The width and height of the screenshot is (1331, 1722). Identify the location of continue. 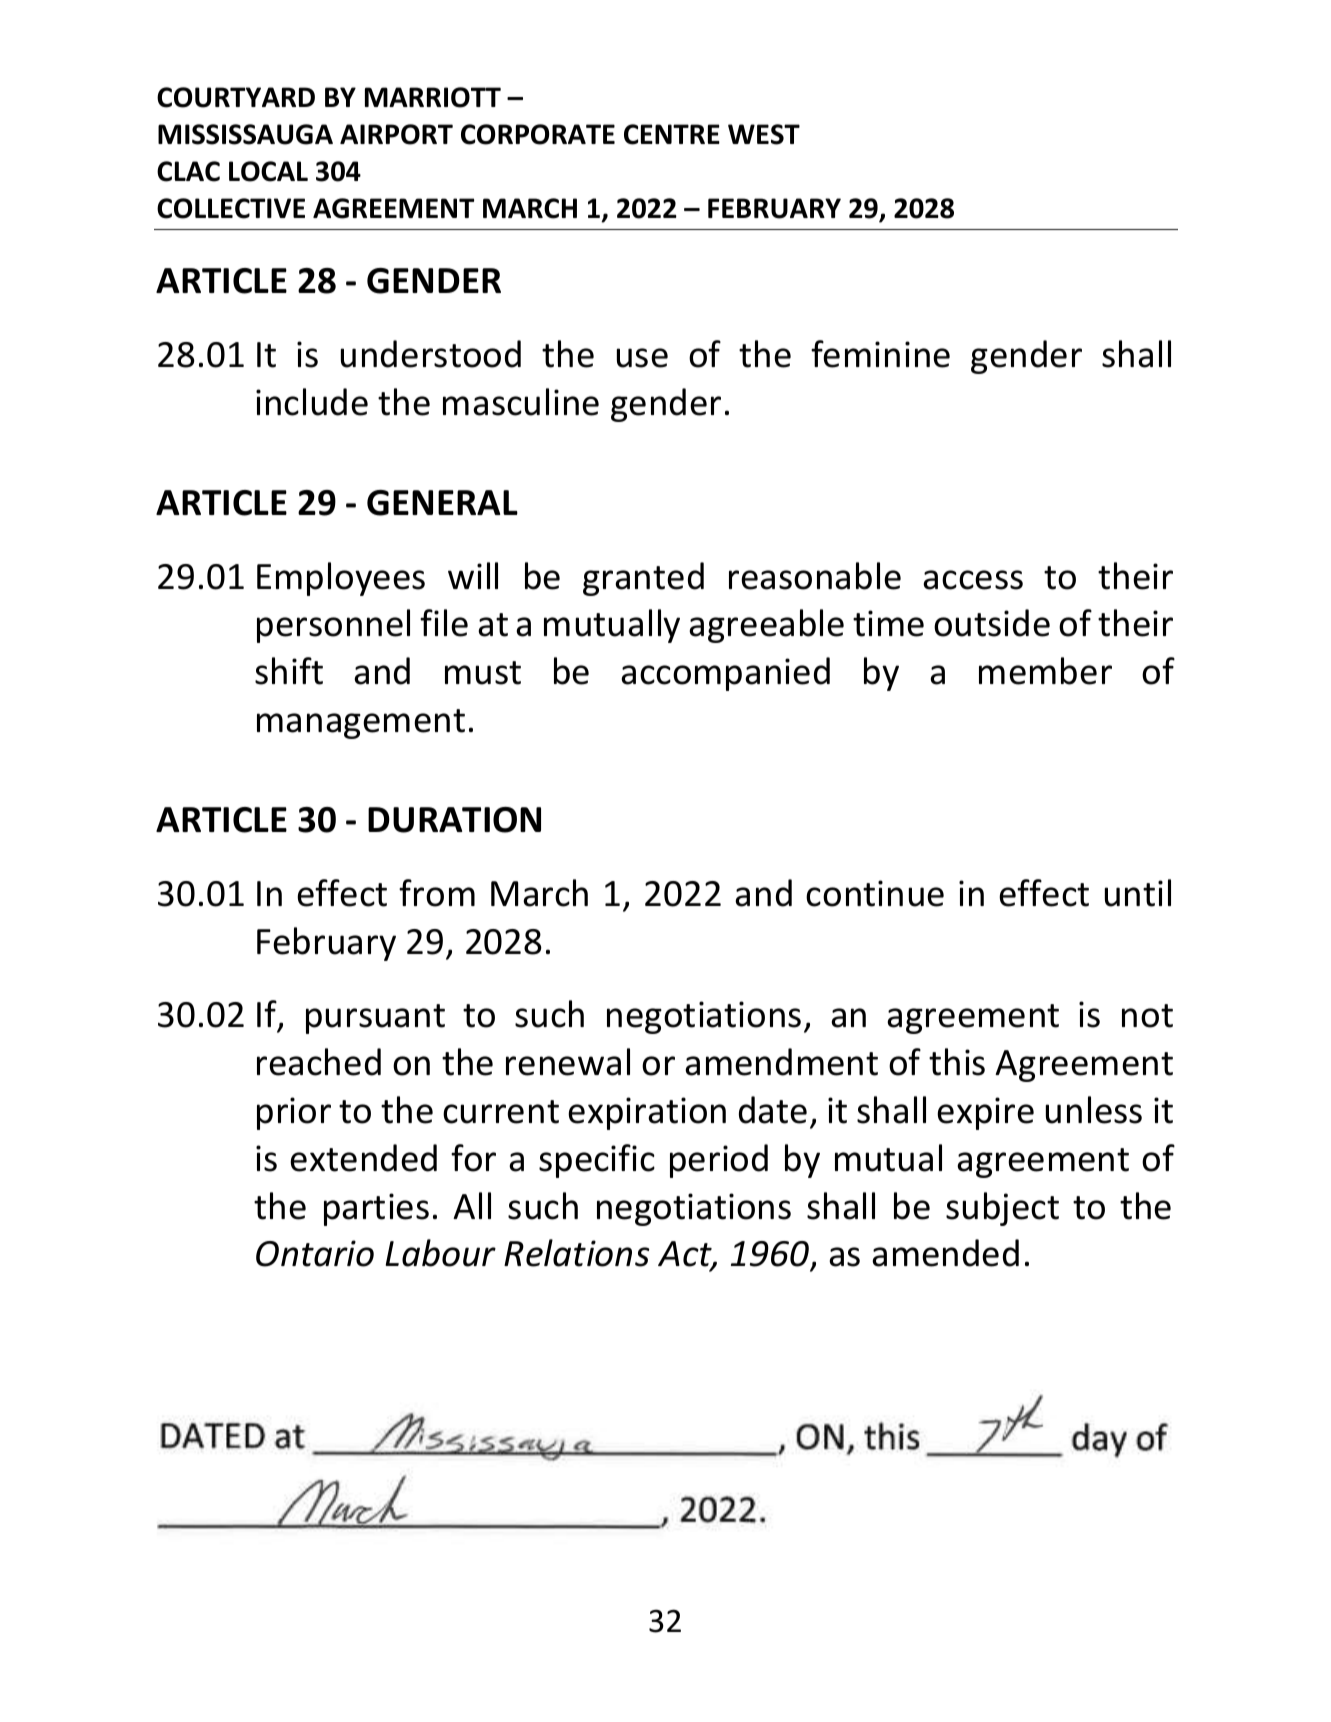
(875, 893).
